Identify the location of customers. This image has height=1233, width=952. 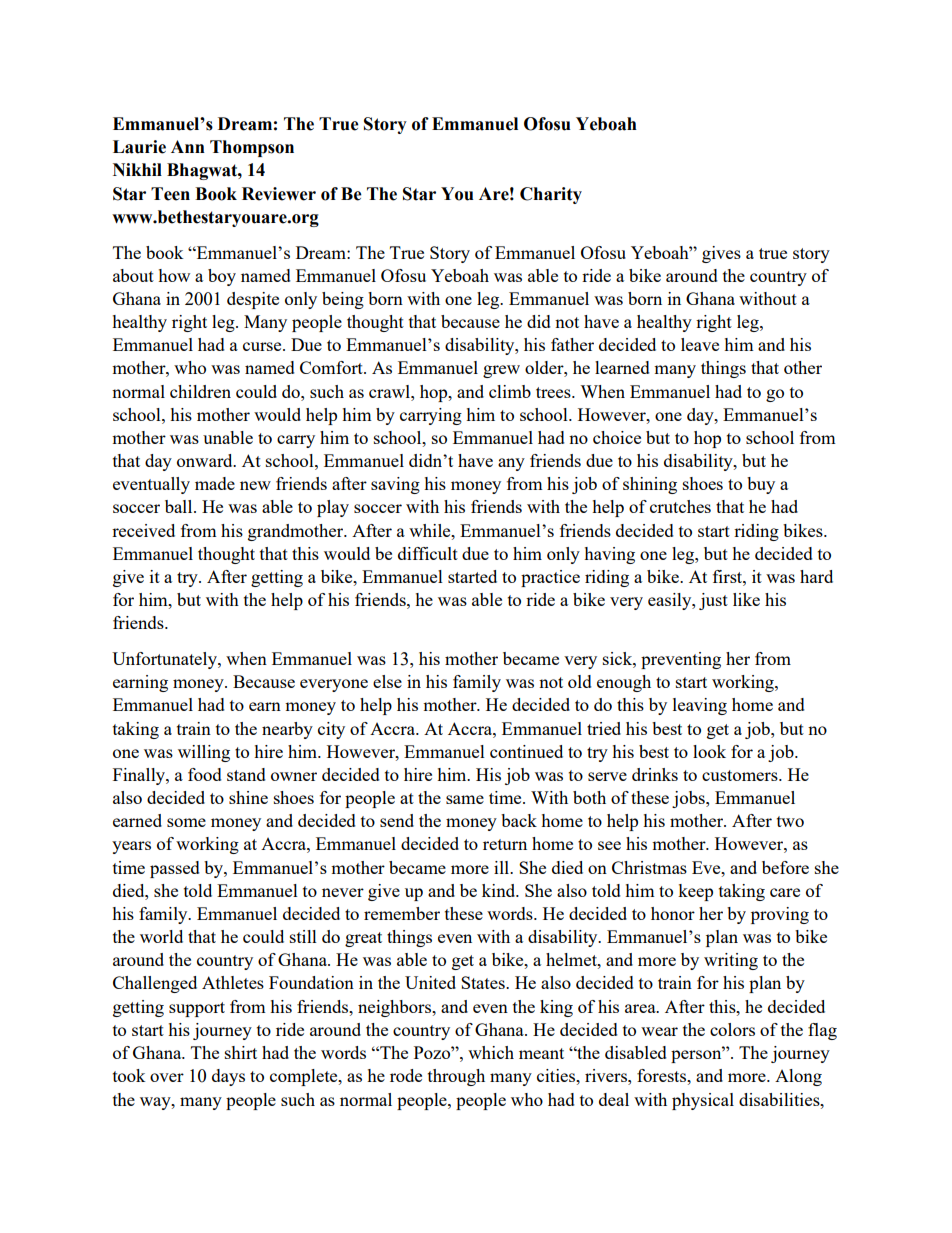
(741, 775).
